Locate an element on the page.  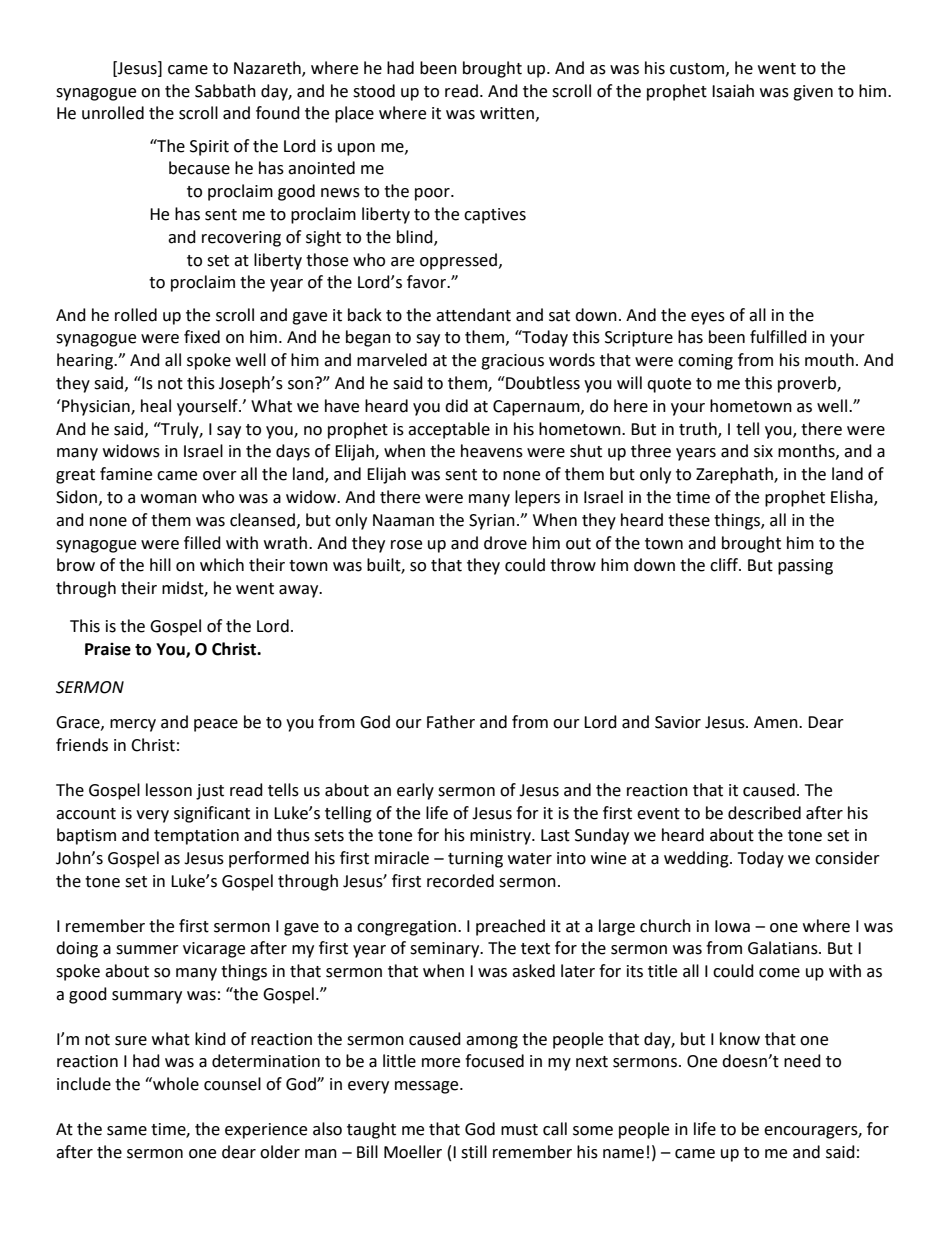
still is located at coordinates (474, 1152).
